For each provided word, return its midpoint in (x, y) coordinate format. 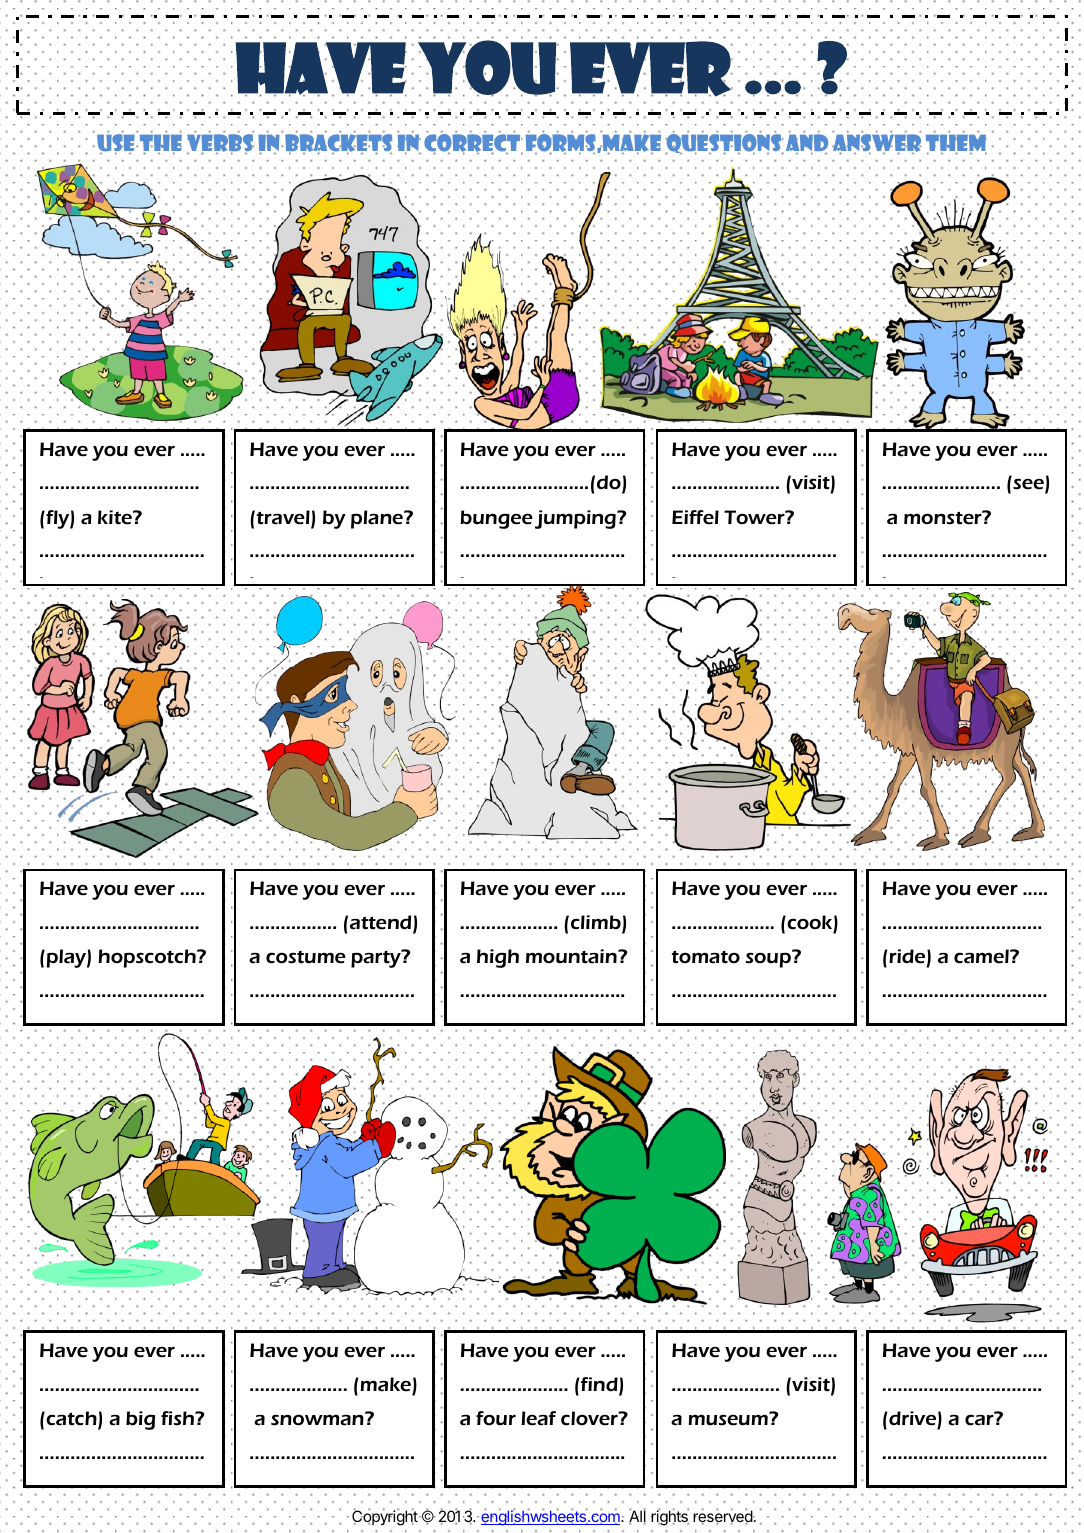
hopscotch (148, 958)
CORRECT (473, 143)
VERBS (220, 143)
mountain (572, 956)
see (1029, 486)
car (980, 1419)
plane (378, 519)
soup (769, 959)
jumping (576, 519)
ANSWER (876, 143)
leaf (538, 1418)
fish (178, 1418)
